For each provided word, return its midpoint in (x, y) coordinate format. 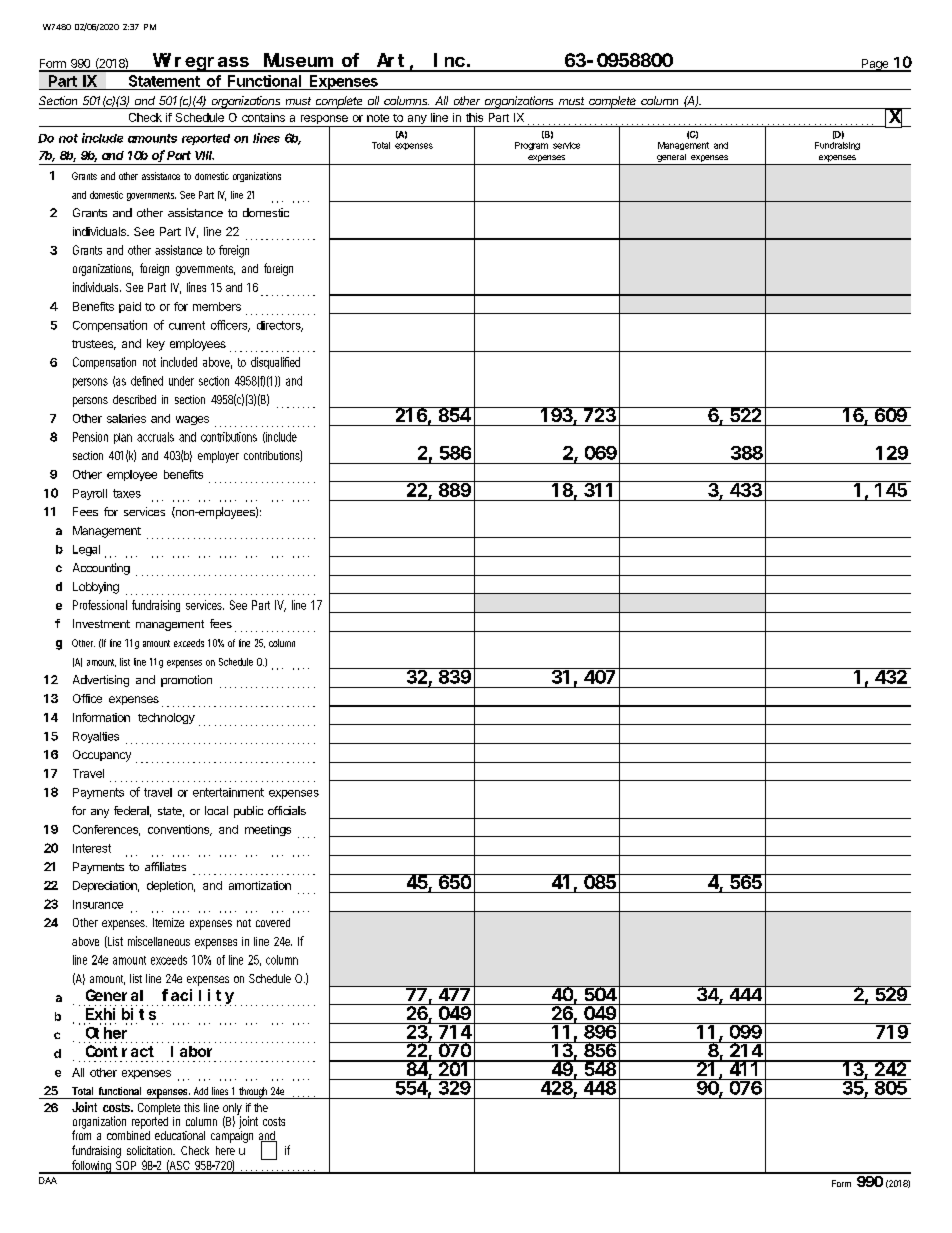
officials (287, 810)
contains (263, 117)
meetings (268, 830)
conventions (180, 830)
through (253, 1093)
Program (531, 146)
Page (875, 65)
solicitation (151, 1150)
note (378, 118)
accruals (155, 437)
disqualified (275, 363)
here (225, 1150)
